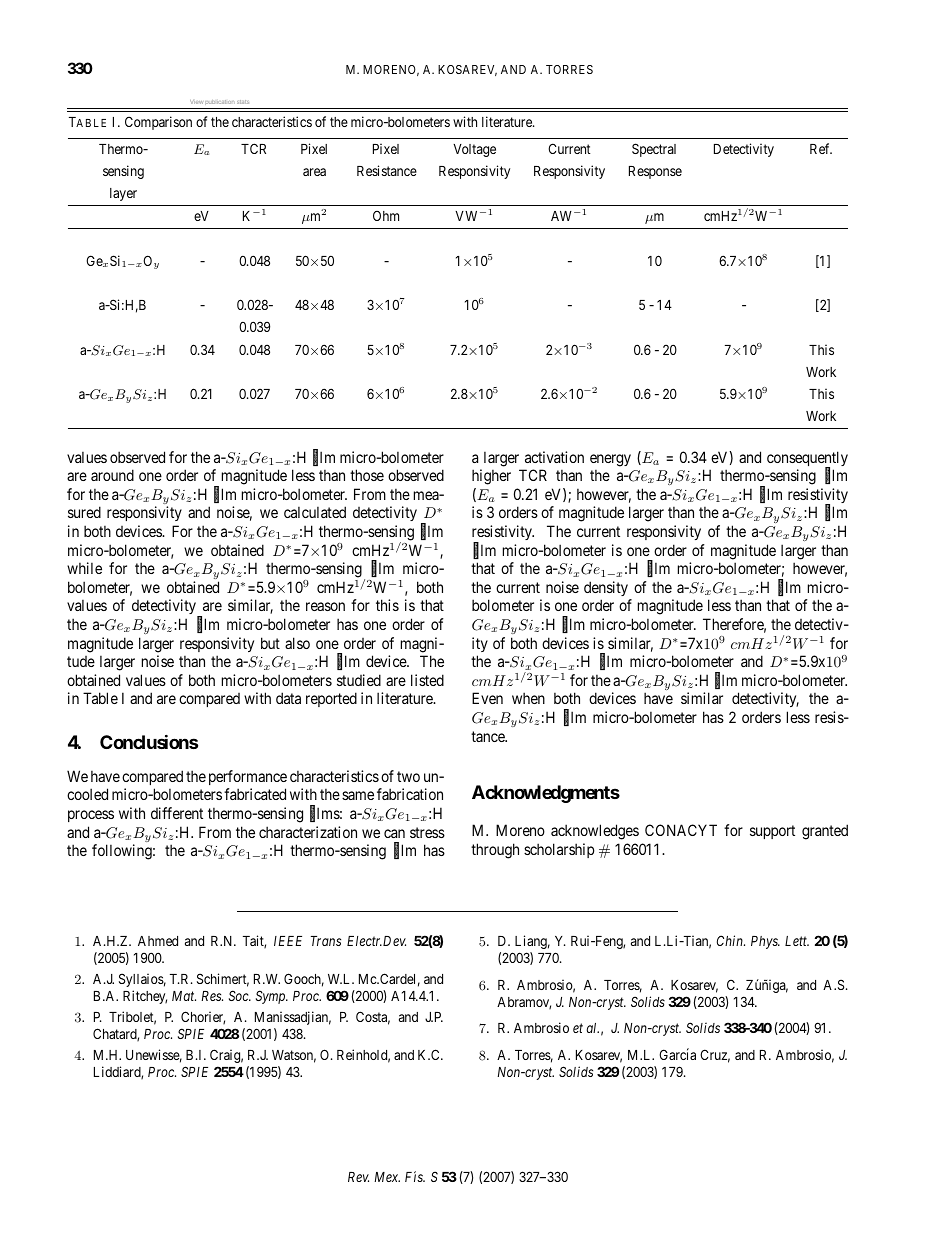 Image resolution: width=952 pixels, height=1233 pixels. I want to click on higher, so click(491, 477).
